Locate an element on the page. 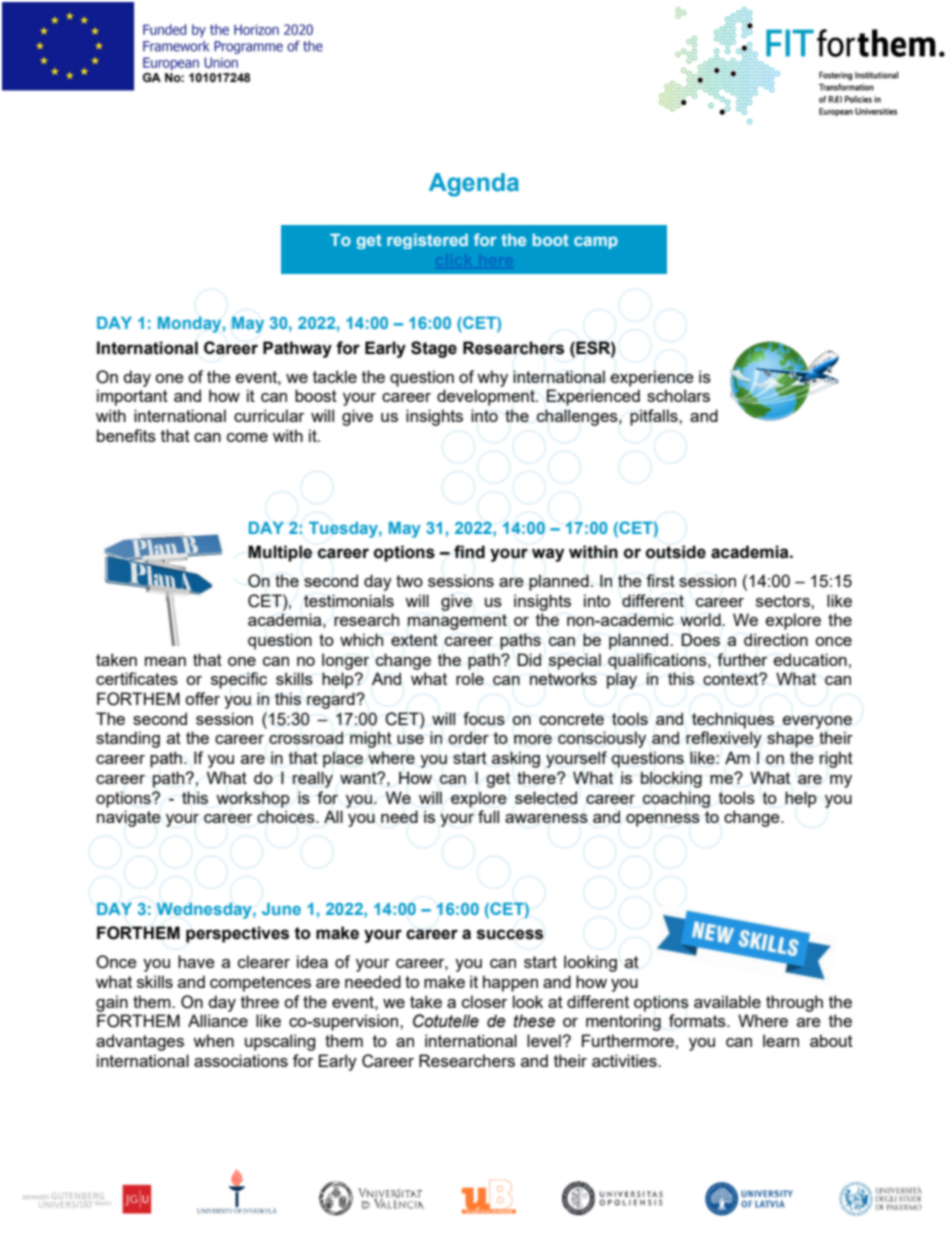 The image size is (952, 1233). Agenda is located at coordinates (474, 185).
